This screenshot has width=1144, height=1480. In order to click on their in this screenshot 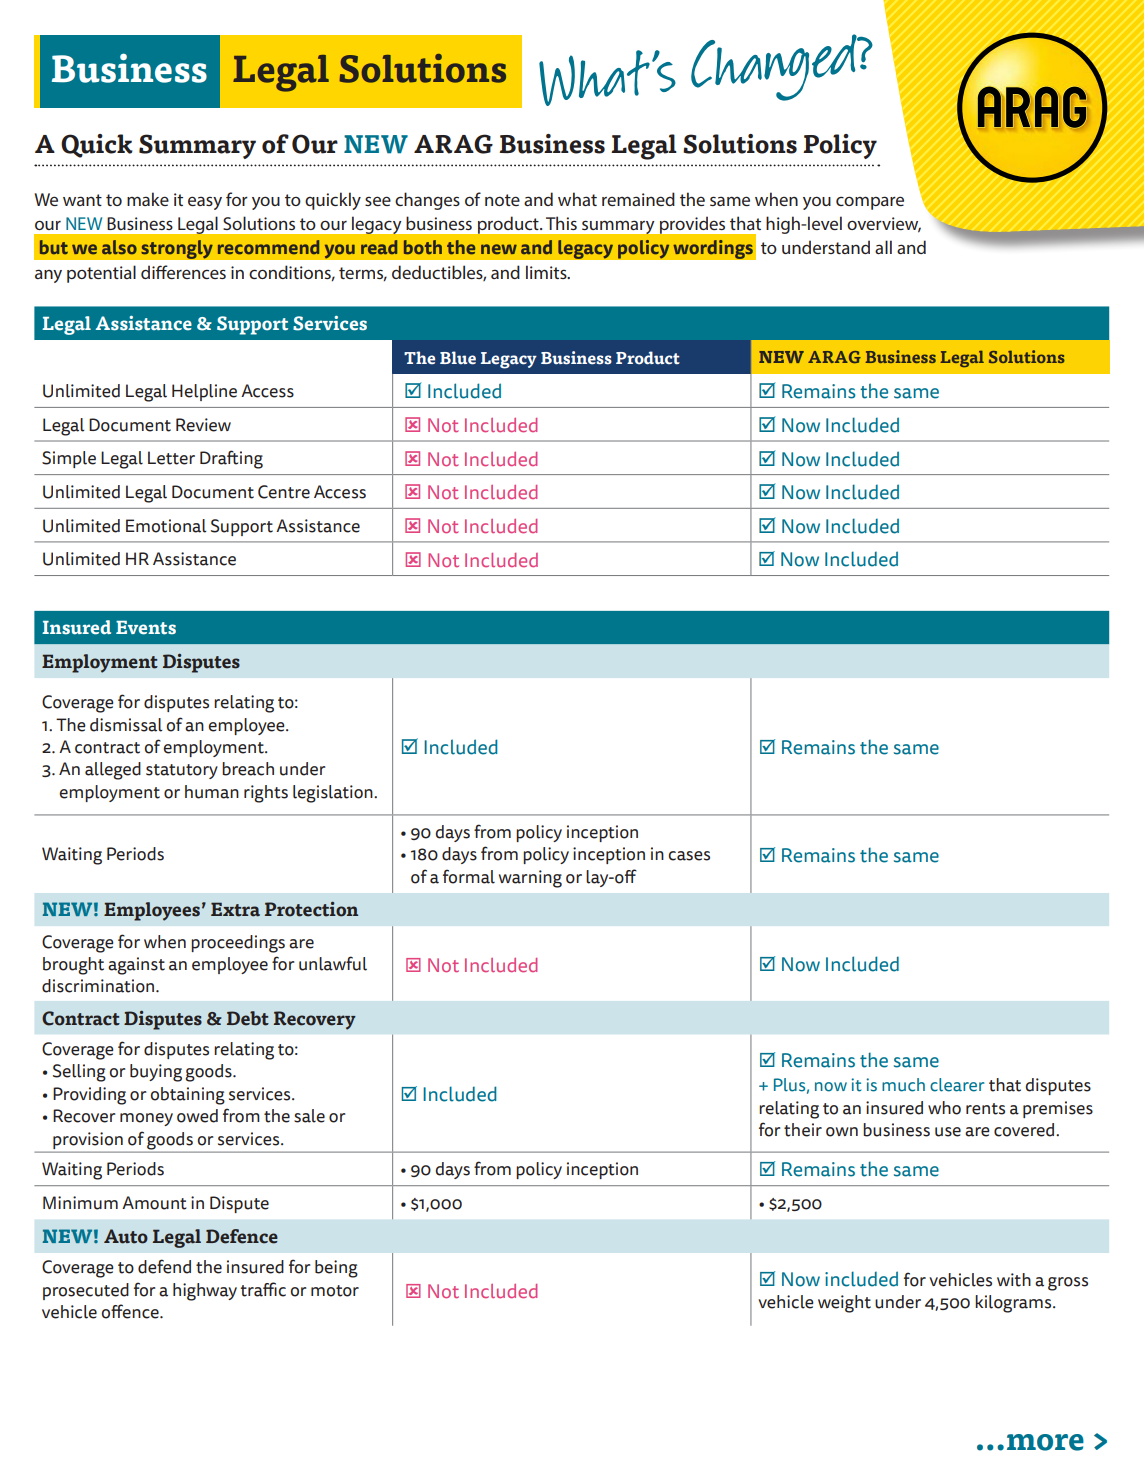, I will do `click(803, 1130)`.
